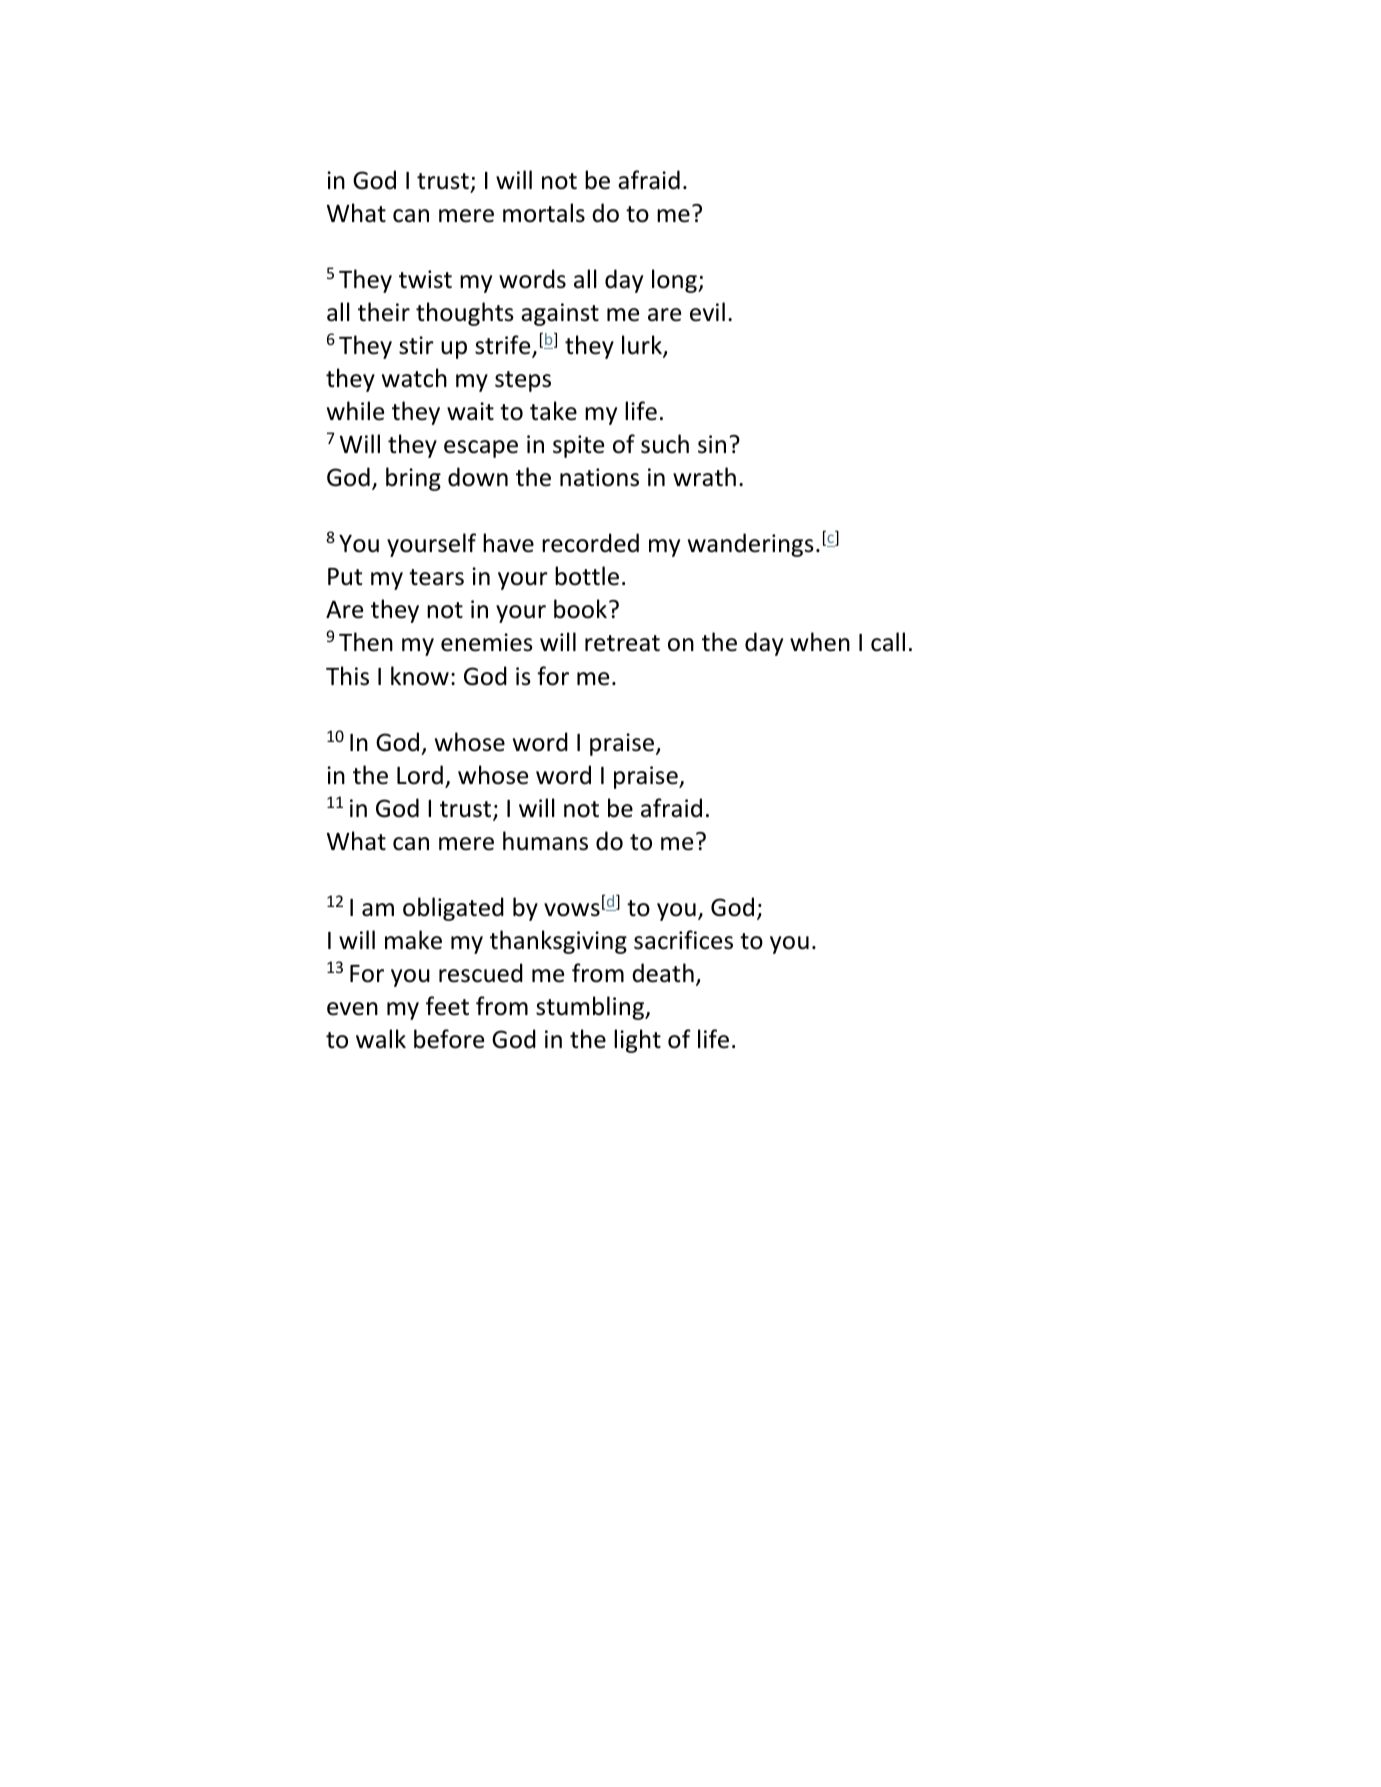 This page has height=1787, width=1381. What do you see at coordinates (820, 642) in the page?
I see `when` at bounding box center [820, 642].
